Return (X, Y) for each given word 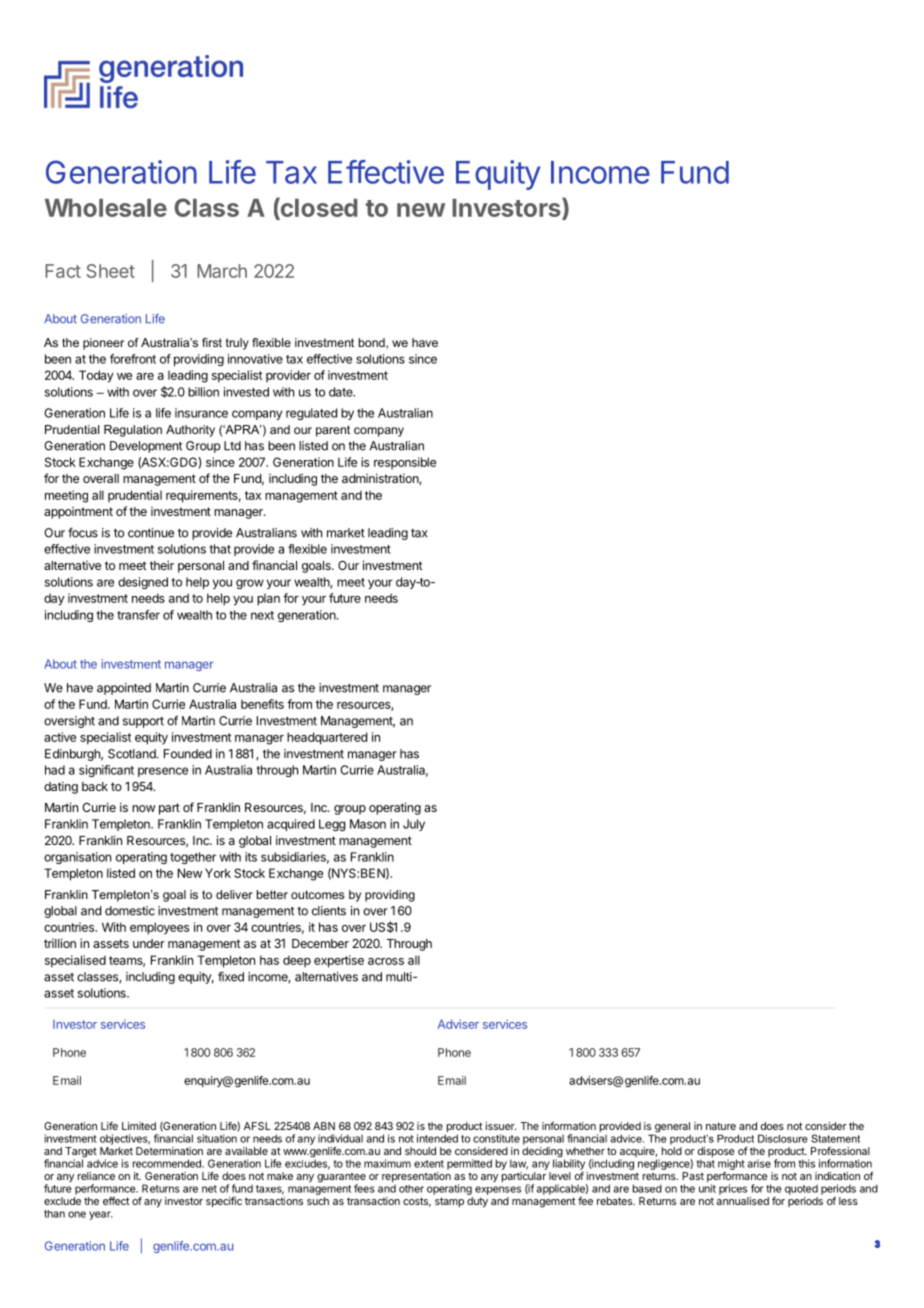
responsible (405, 463)
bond (373, 343)
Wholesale (106, 207)
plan (268, 600)
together (193, 858)
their (162, 565)
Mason (368, 824)
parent (333, 431)
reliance (96, 1176)
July (414, 825)
